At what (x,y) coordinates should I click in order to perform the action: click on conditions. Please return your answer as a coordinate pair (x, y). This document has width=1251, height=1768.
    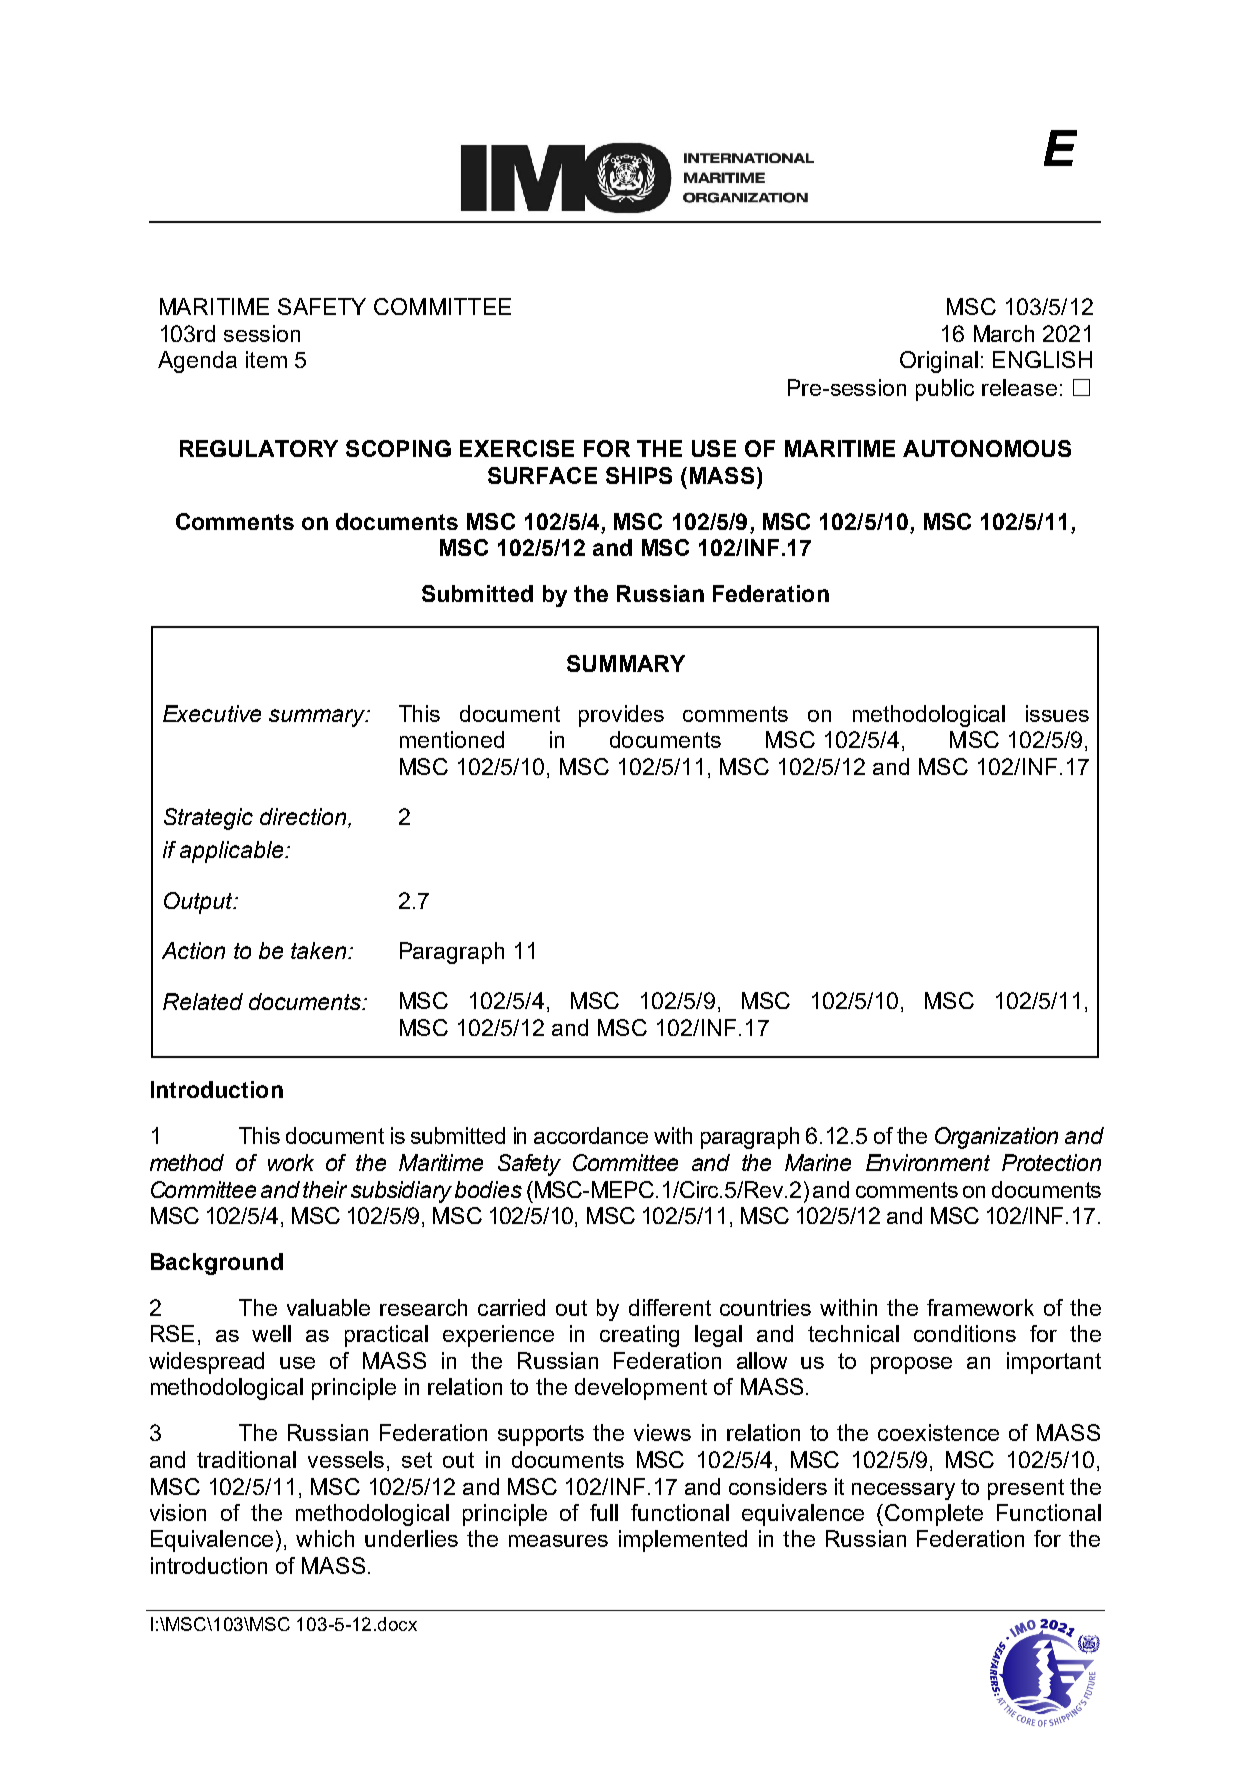
    Looking at the image, I should click on (965, 1333).
